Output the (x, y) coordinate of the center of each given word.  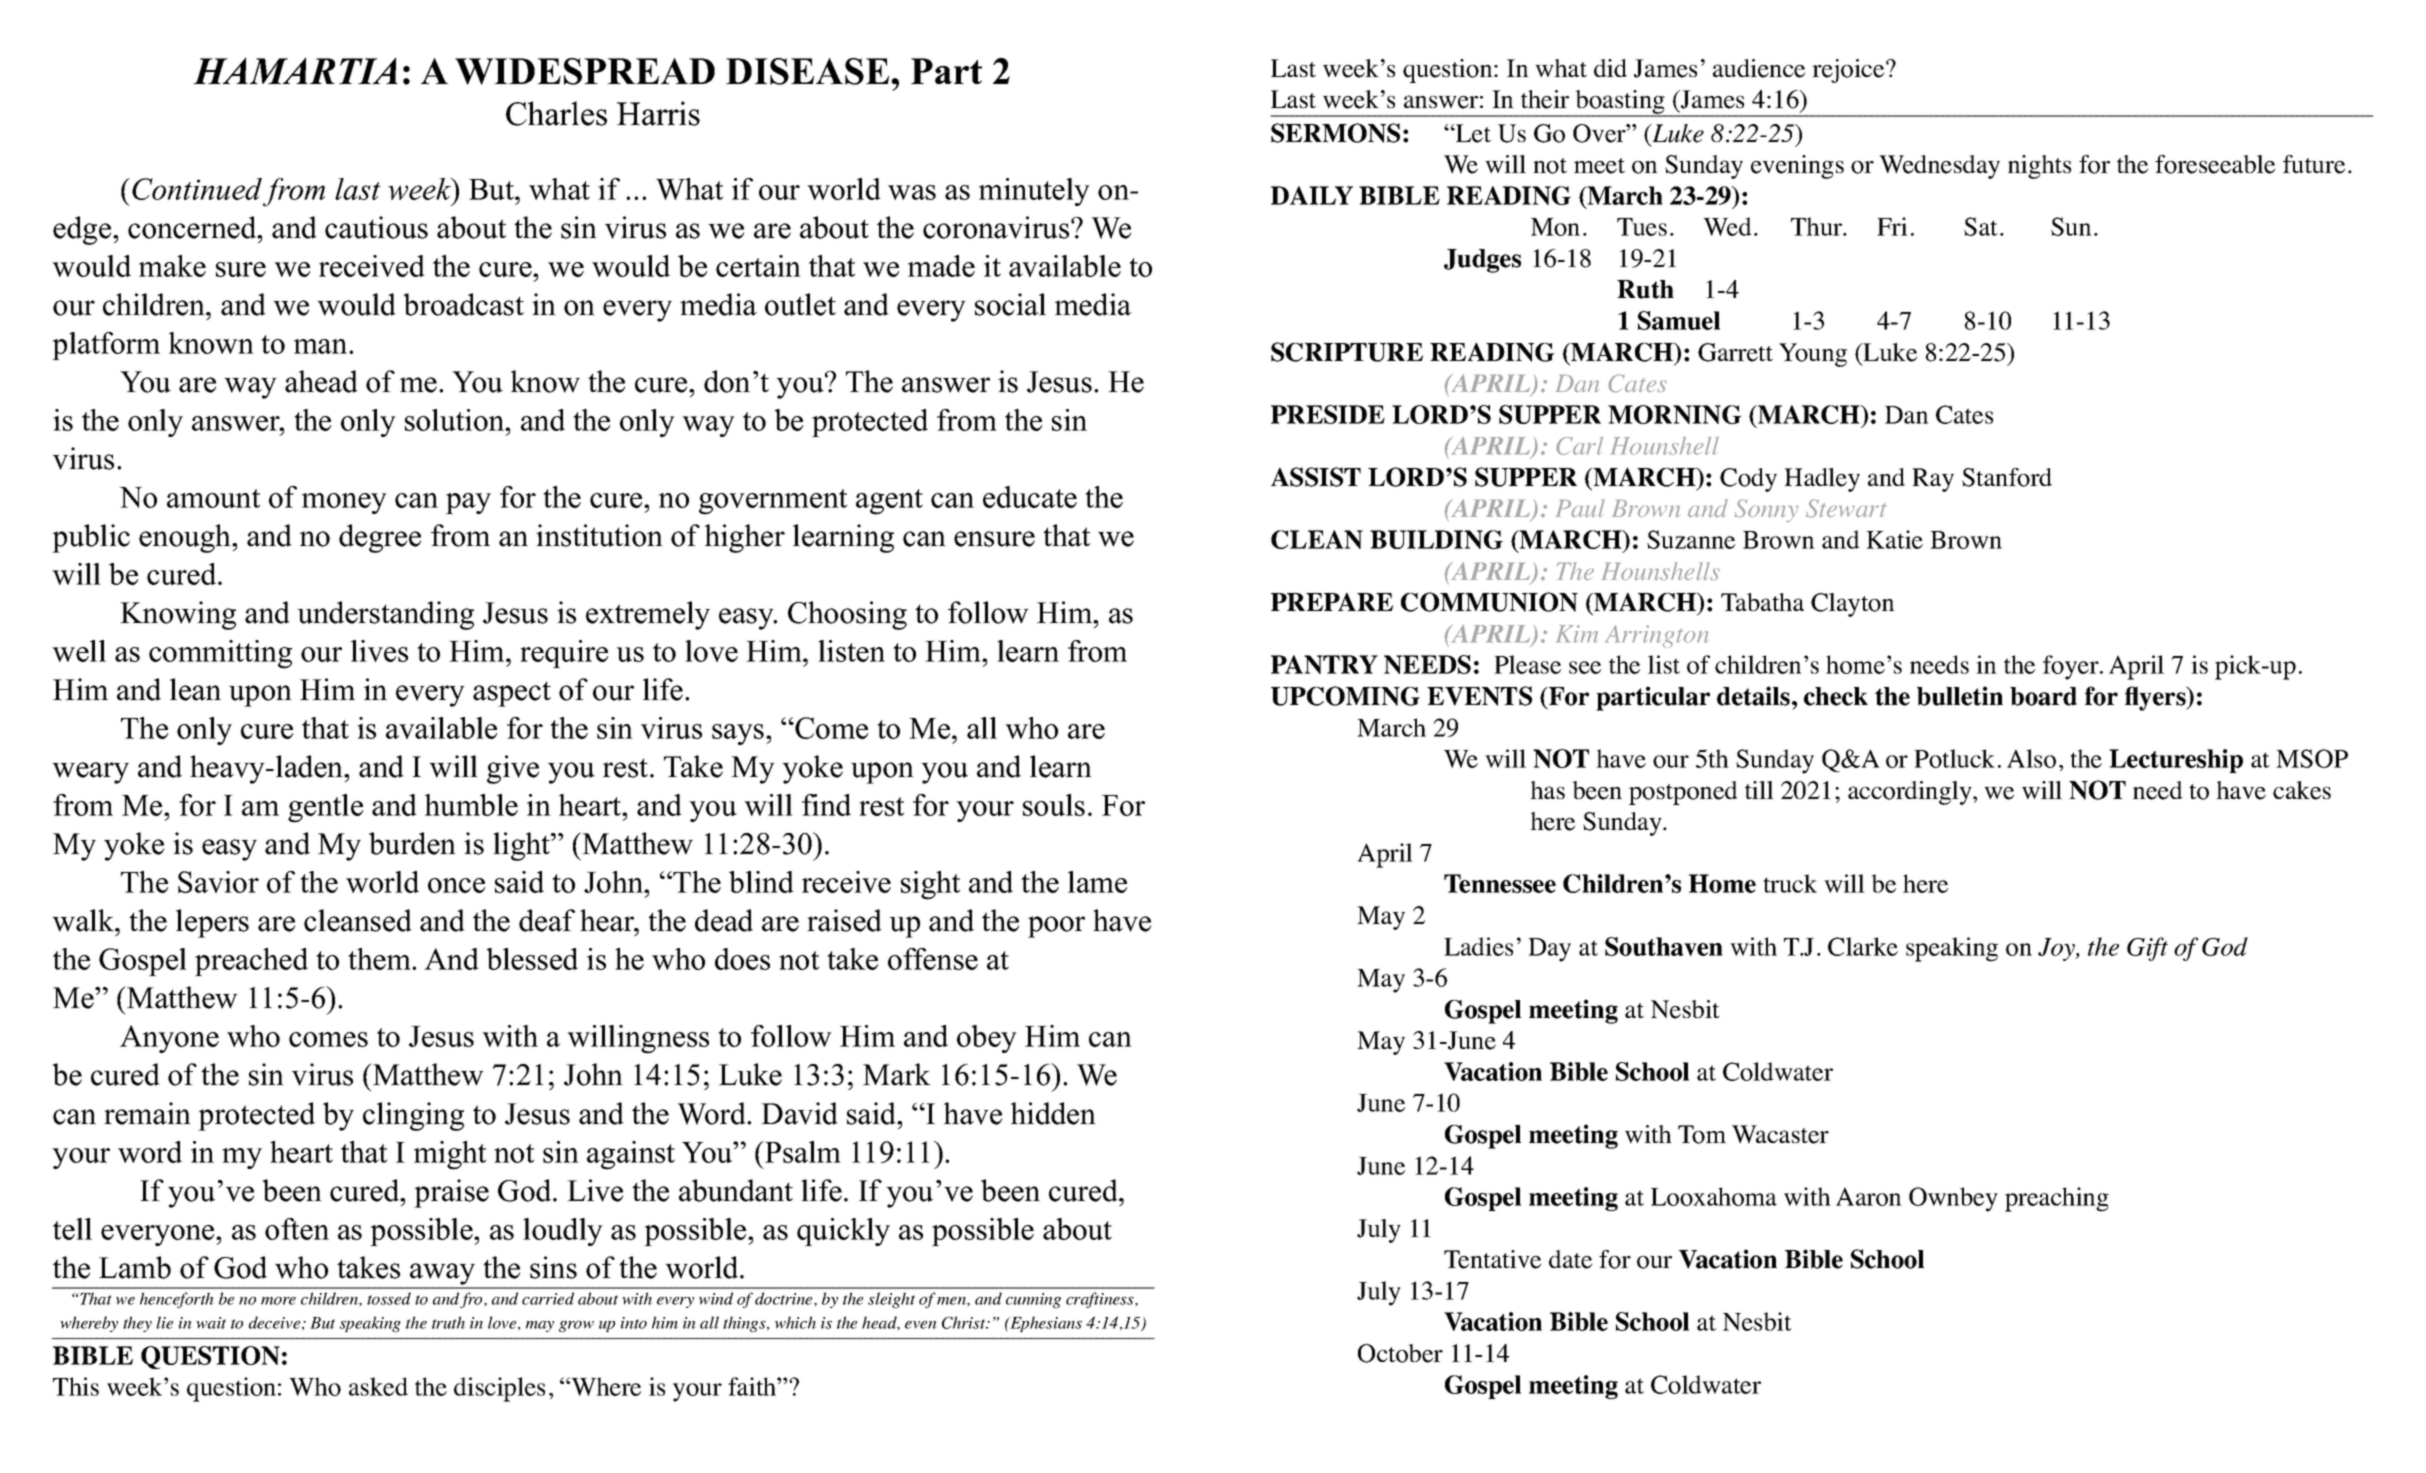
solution (456, 420)
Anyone (169, 1039)
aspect (512, 694)
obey (987, 1039)
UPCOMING (1345, 696)
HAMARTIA (295, 71)
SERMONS (1335, 133)
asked (378, 1386)
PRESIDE (1328, 414)
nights (2039, 167)
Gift (2147, 949)
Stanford (2007, 477)
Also (2031, 758)
